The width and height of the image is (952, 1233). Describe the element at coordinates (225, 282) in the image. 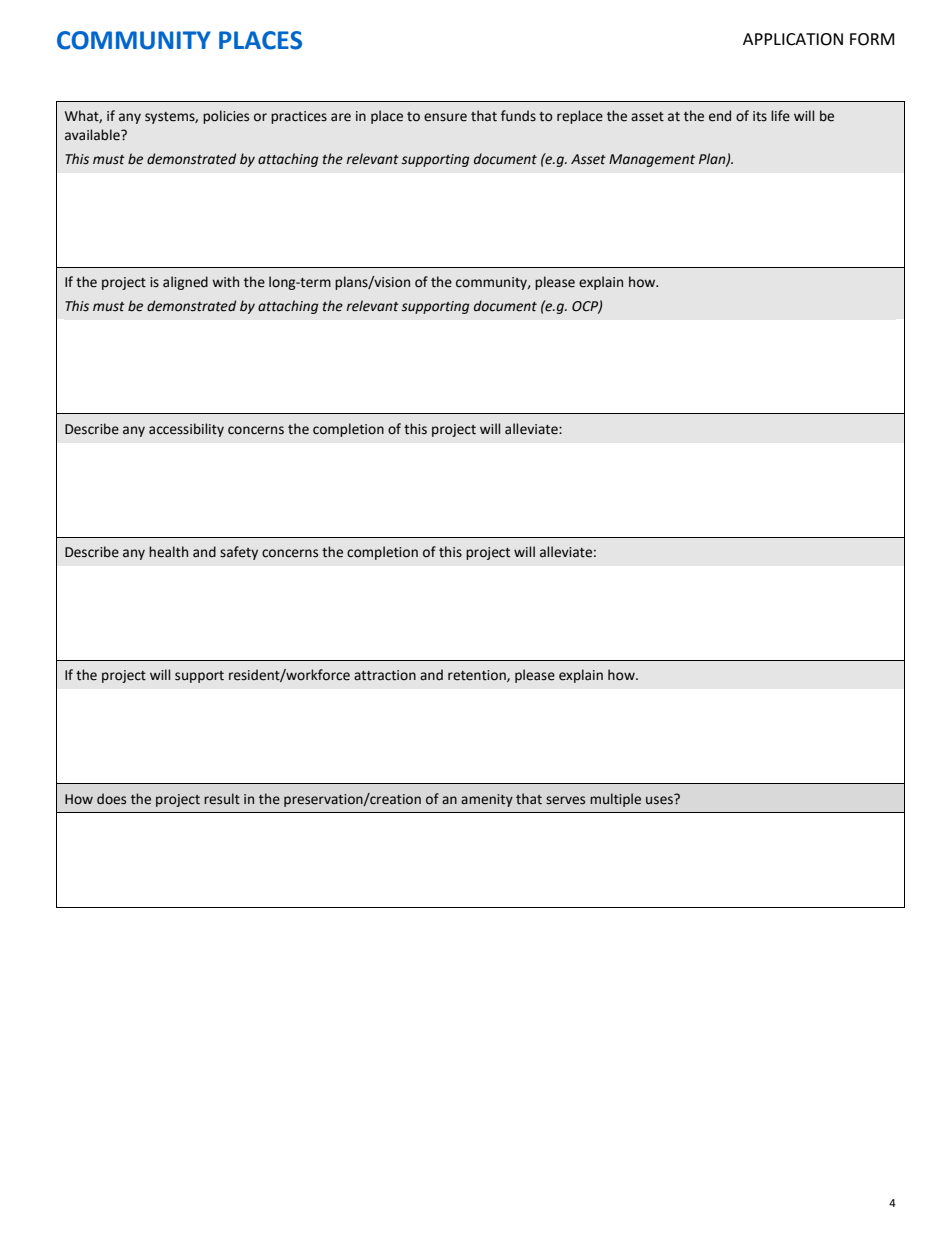

I see `with` at that location.
